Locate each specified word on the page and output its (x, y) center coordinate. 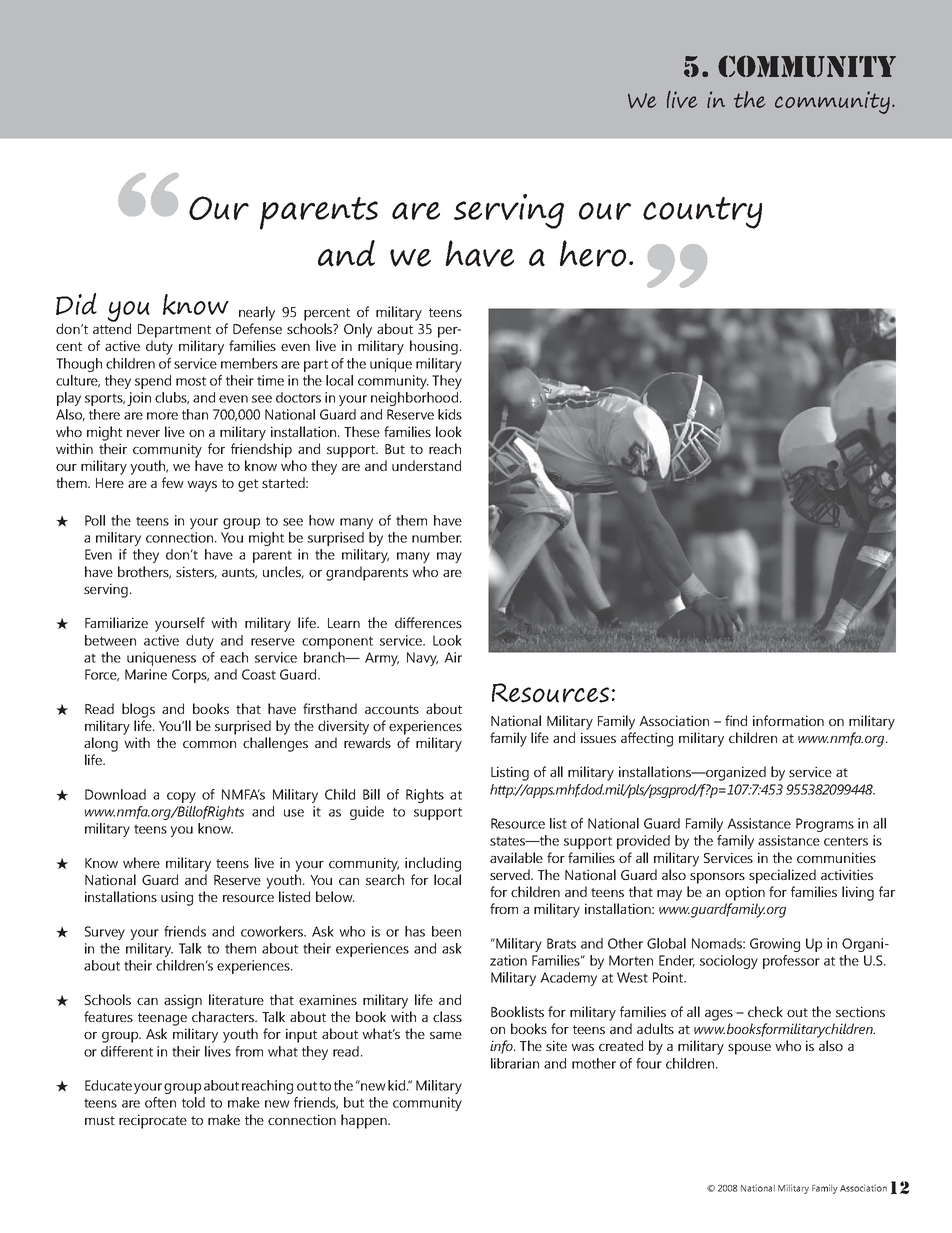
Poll (95, 520)
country (702, 213)
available (516, 857)
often (160, 1102)
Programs (825, 825)
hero (593, 253)
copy (181, 797)
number (437, 537)
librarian (515, 1063)
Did (76, 304)
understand (426, 465)
